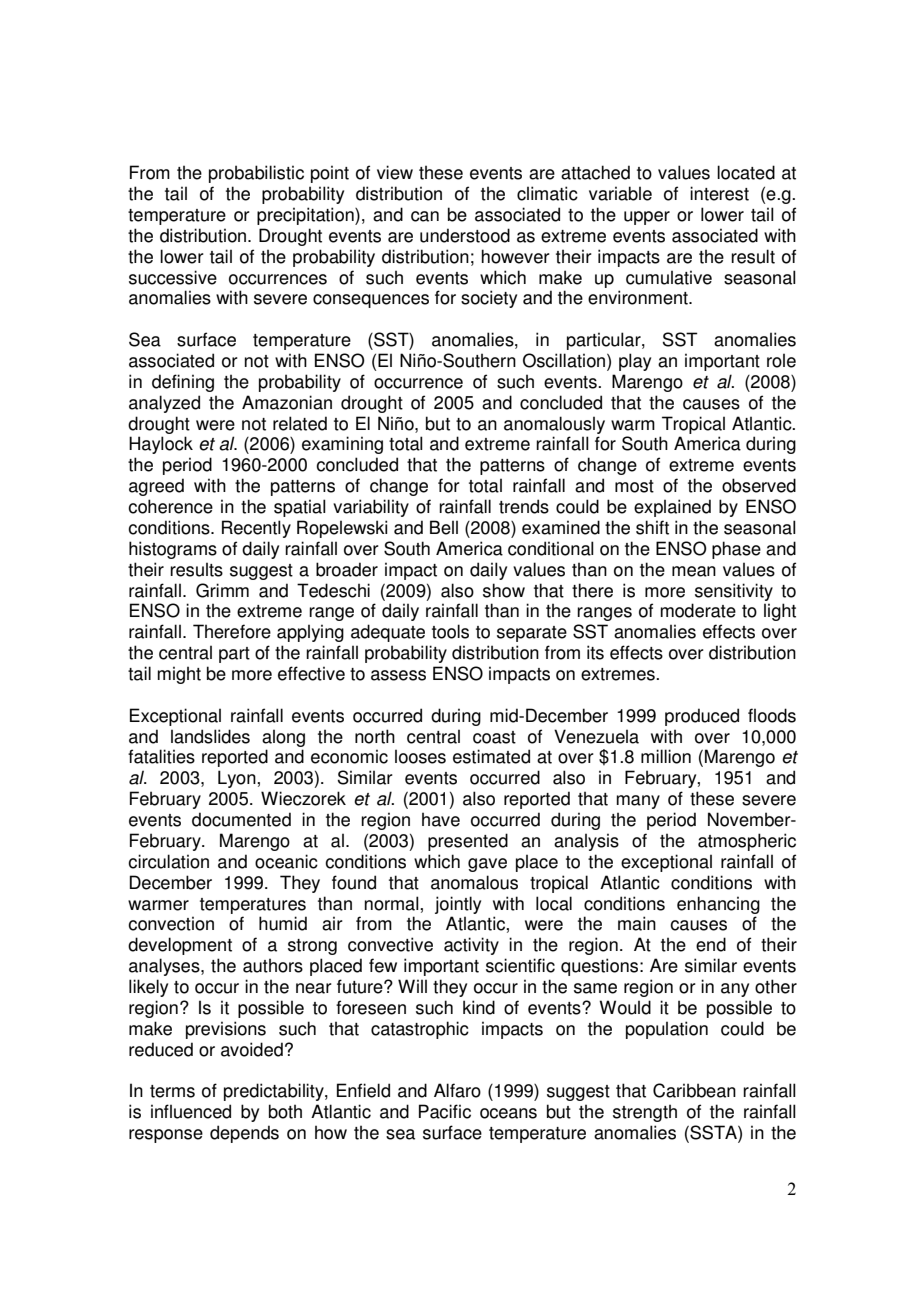 The image size is (924, 1308). Describe the element at coordinates (191, 1111) in the page. I see `influenced` at that location.
